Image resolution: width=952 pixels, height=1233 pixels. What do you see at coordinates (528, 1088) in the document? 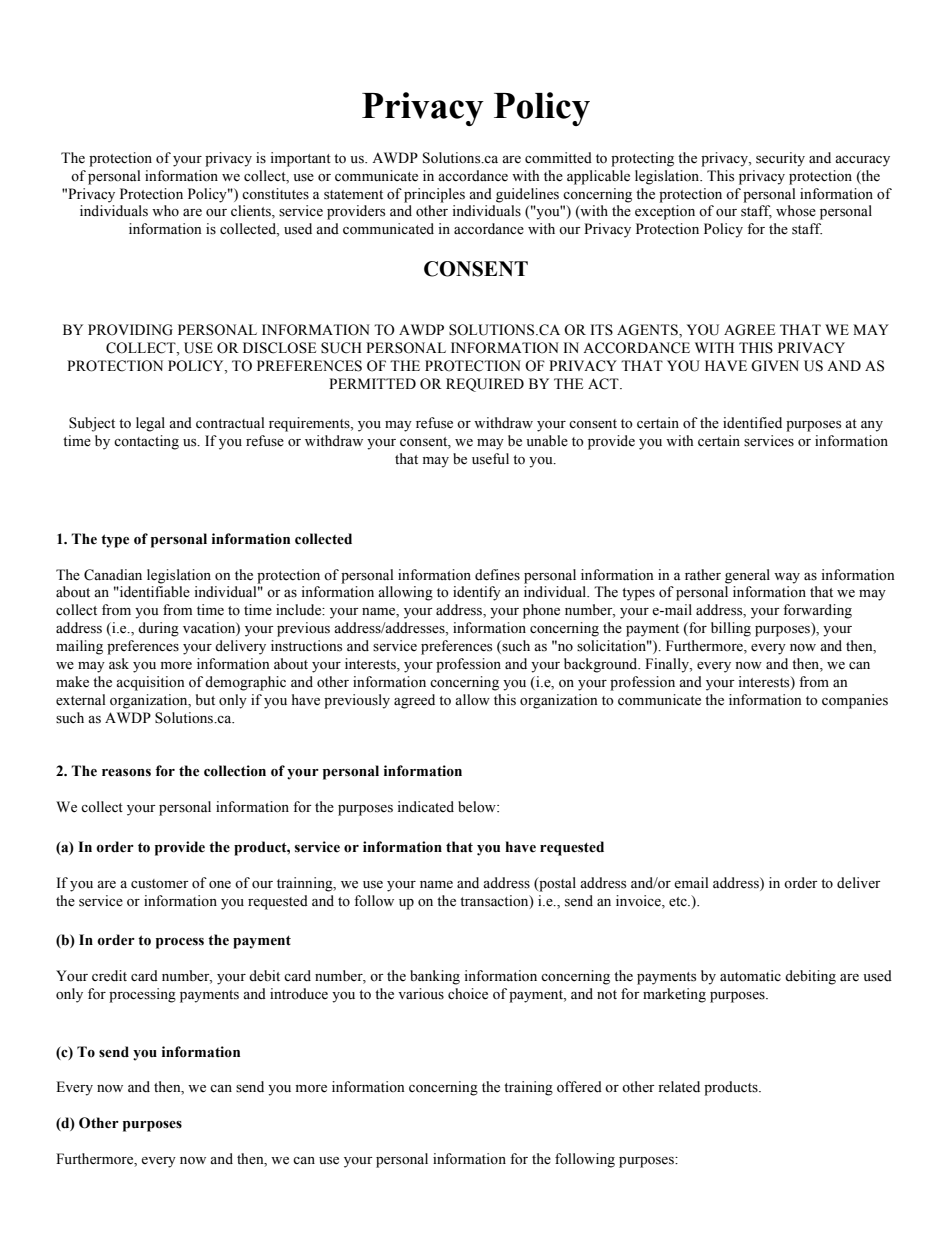
I see `training` at bounding box center [528, 1088].
